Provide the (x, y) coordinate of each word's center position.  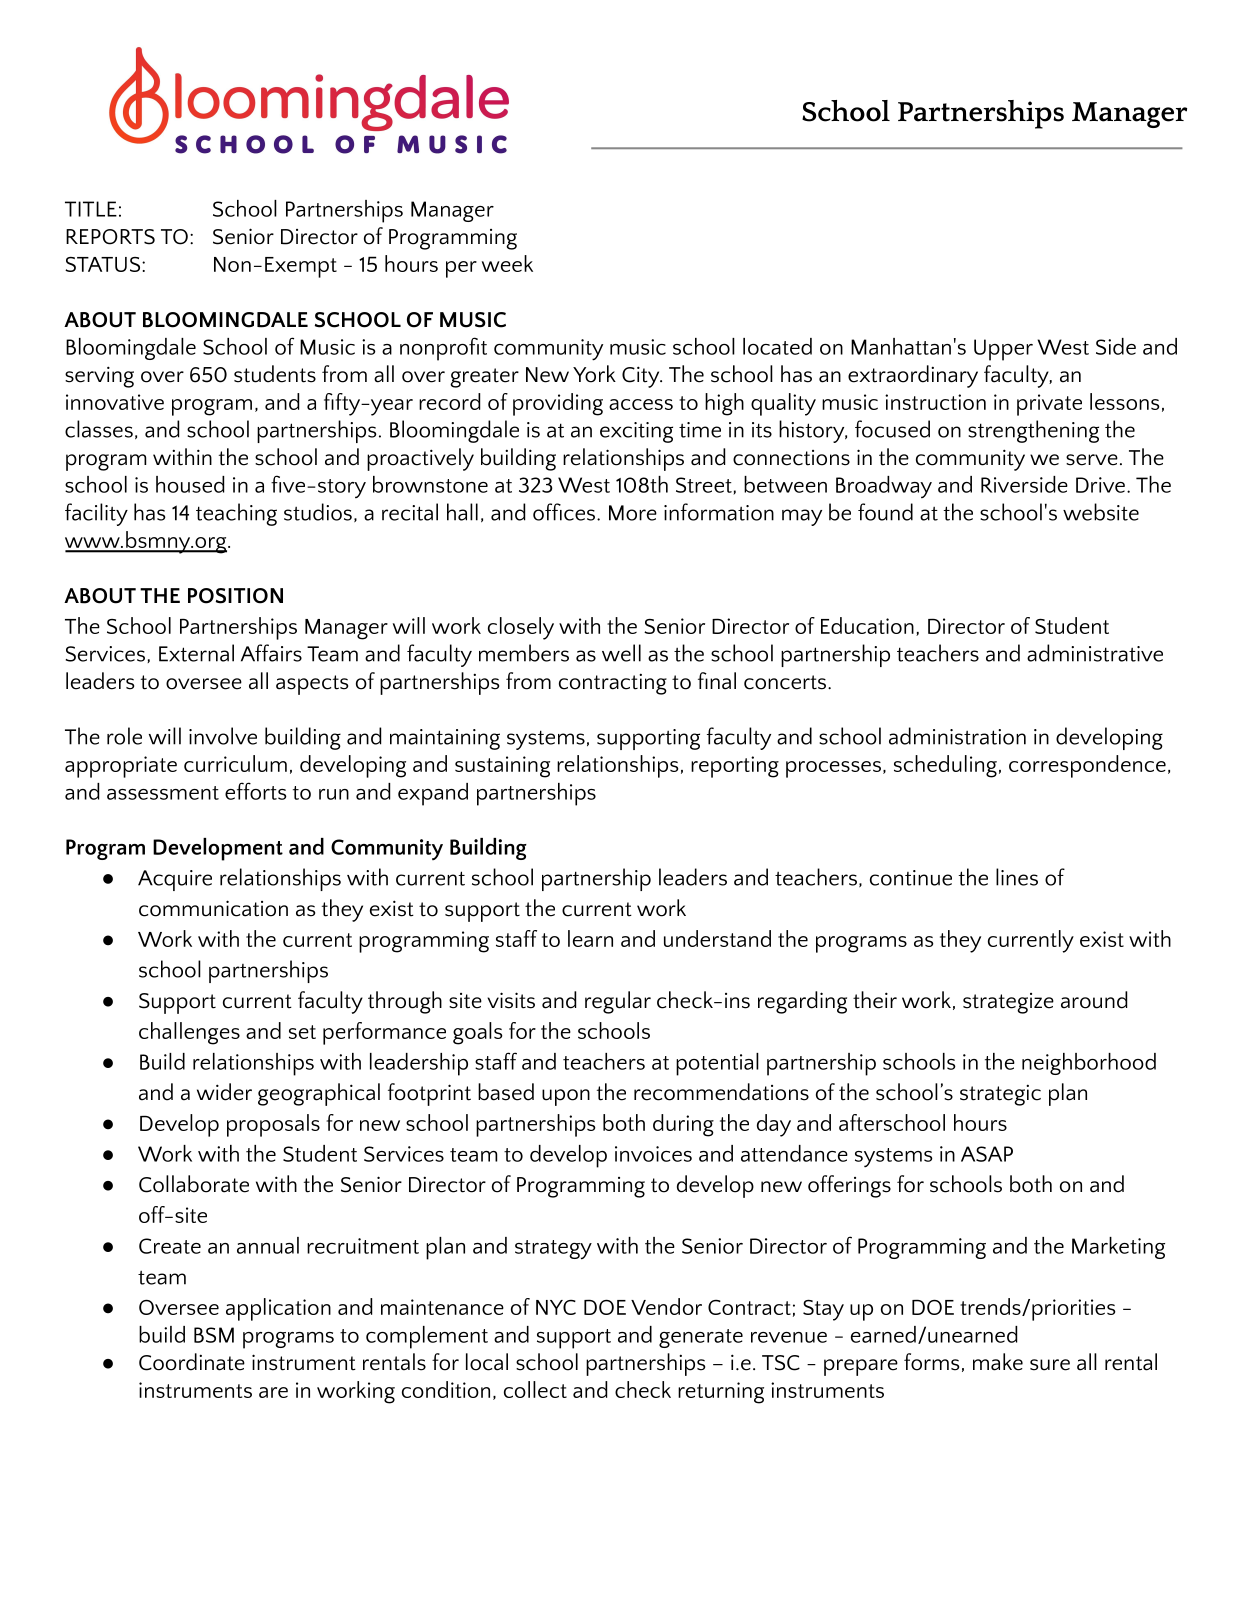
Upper (1003, 350)
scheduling (945, 766)
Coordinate (192, 1362)
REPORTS (110, 237)
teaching (236, 514)
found (885, 512)
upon (566, 1097)
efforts (256, 791)
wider (224, 1092)
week (507, 263)
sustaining (502, 767)
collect (535, 1389)
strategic (1000, 1095)
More (633, 513)
